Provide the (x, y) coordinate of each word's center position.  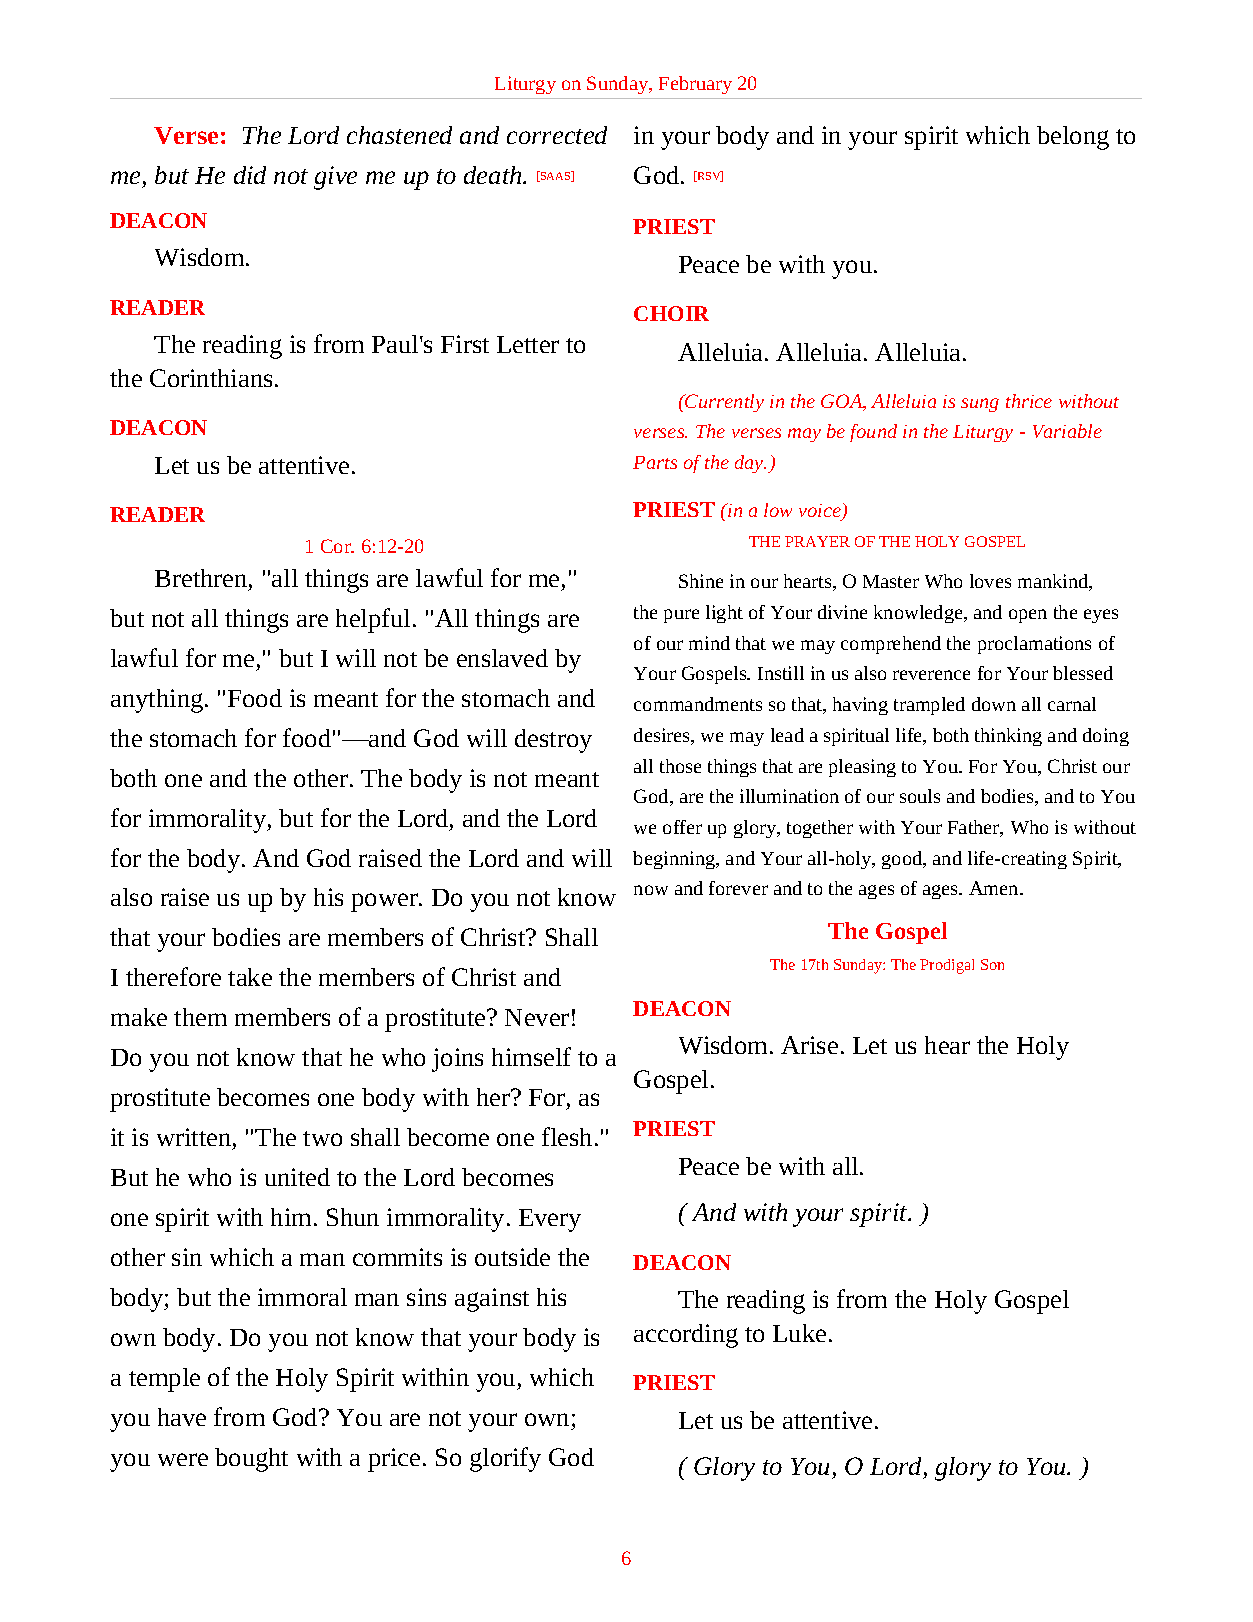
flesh (567, 1136)
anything (158, 701)
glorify (505, 1459)
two (322, 1138)
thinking (1008, 737)
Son (992, 964)
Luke (799, 1333)
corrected (557, 135)
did (250, 175)
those (680, 766)
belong (1073, 138)
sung (980, 405)
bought (251, 1460)
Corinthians (211, 378)
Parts (655, 462)
